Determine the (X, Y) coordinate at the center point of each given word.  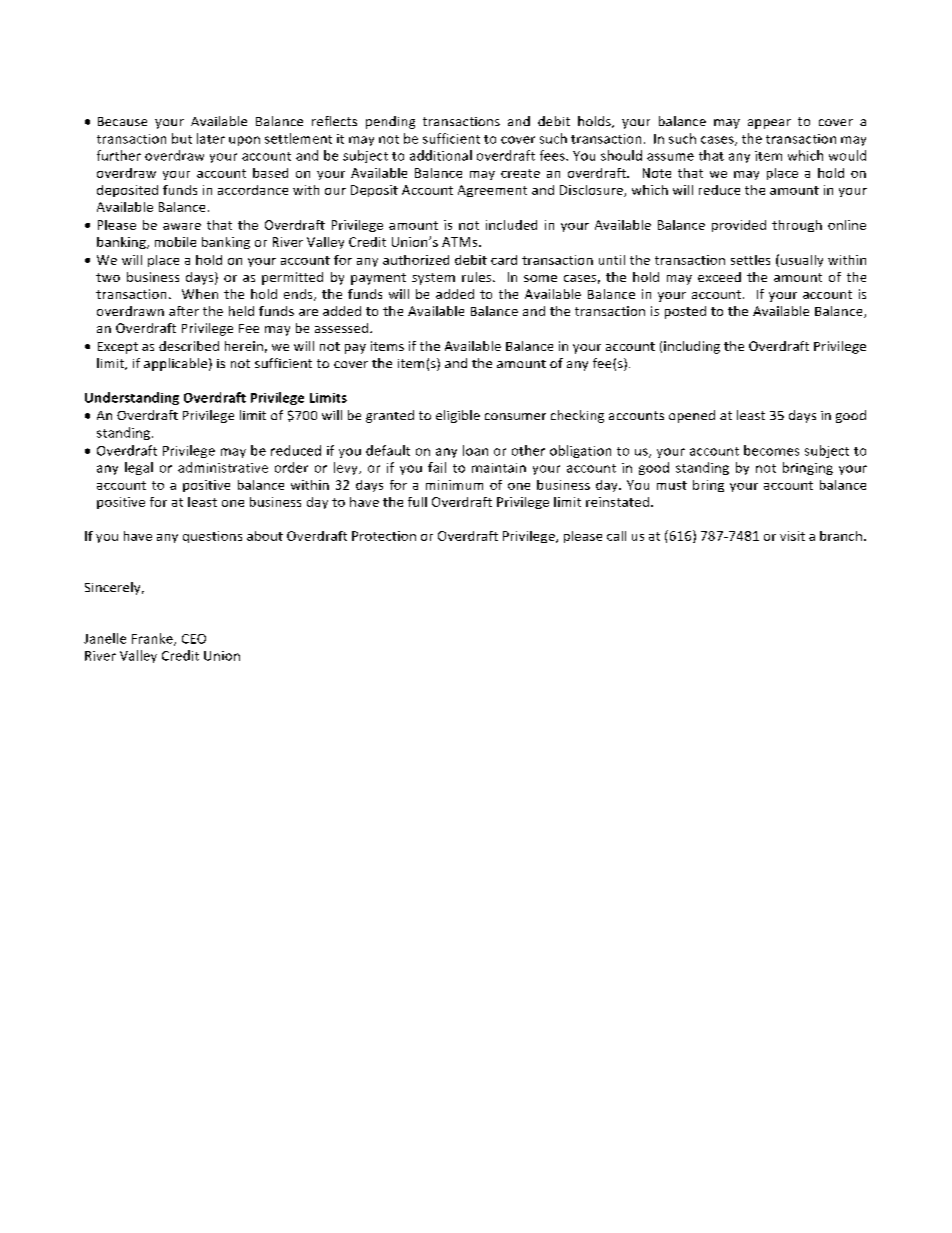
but (182, 138)
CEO (194, 639)
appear (769, 124)
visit (792, 536)
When (200, 294)
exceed (719, 277)
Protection (384, 536)
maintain (499, 468)
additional (441, 155)
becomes (771, 450)
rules (478, 277)
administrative (223, 467)
